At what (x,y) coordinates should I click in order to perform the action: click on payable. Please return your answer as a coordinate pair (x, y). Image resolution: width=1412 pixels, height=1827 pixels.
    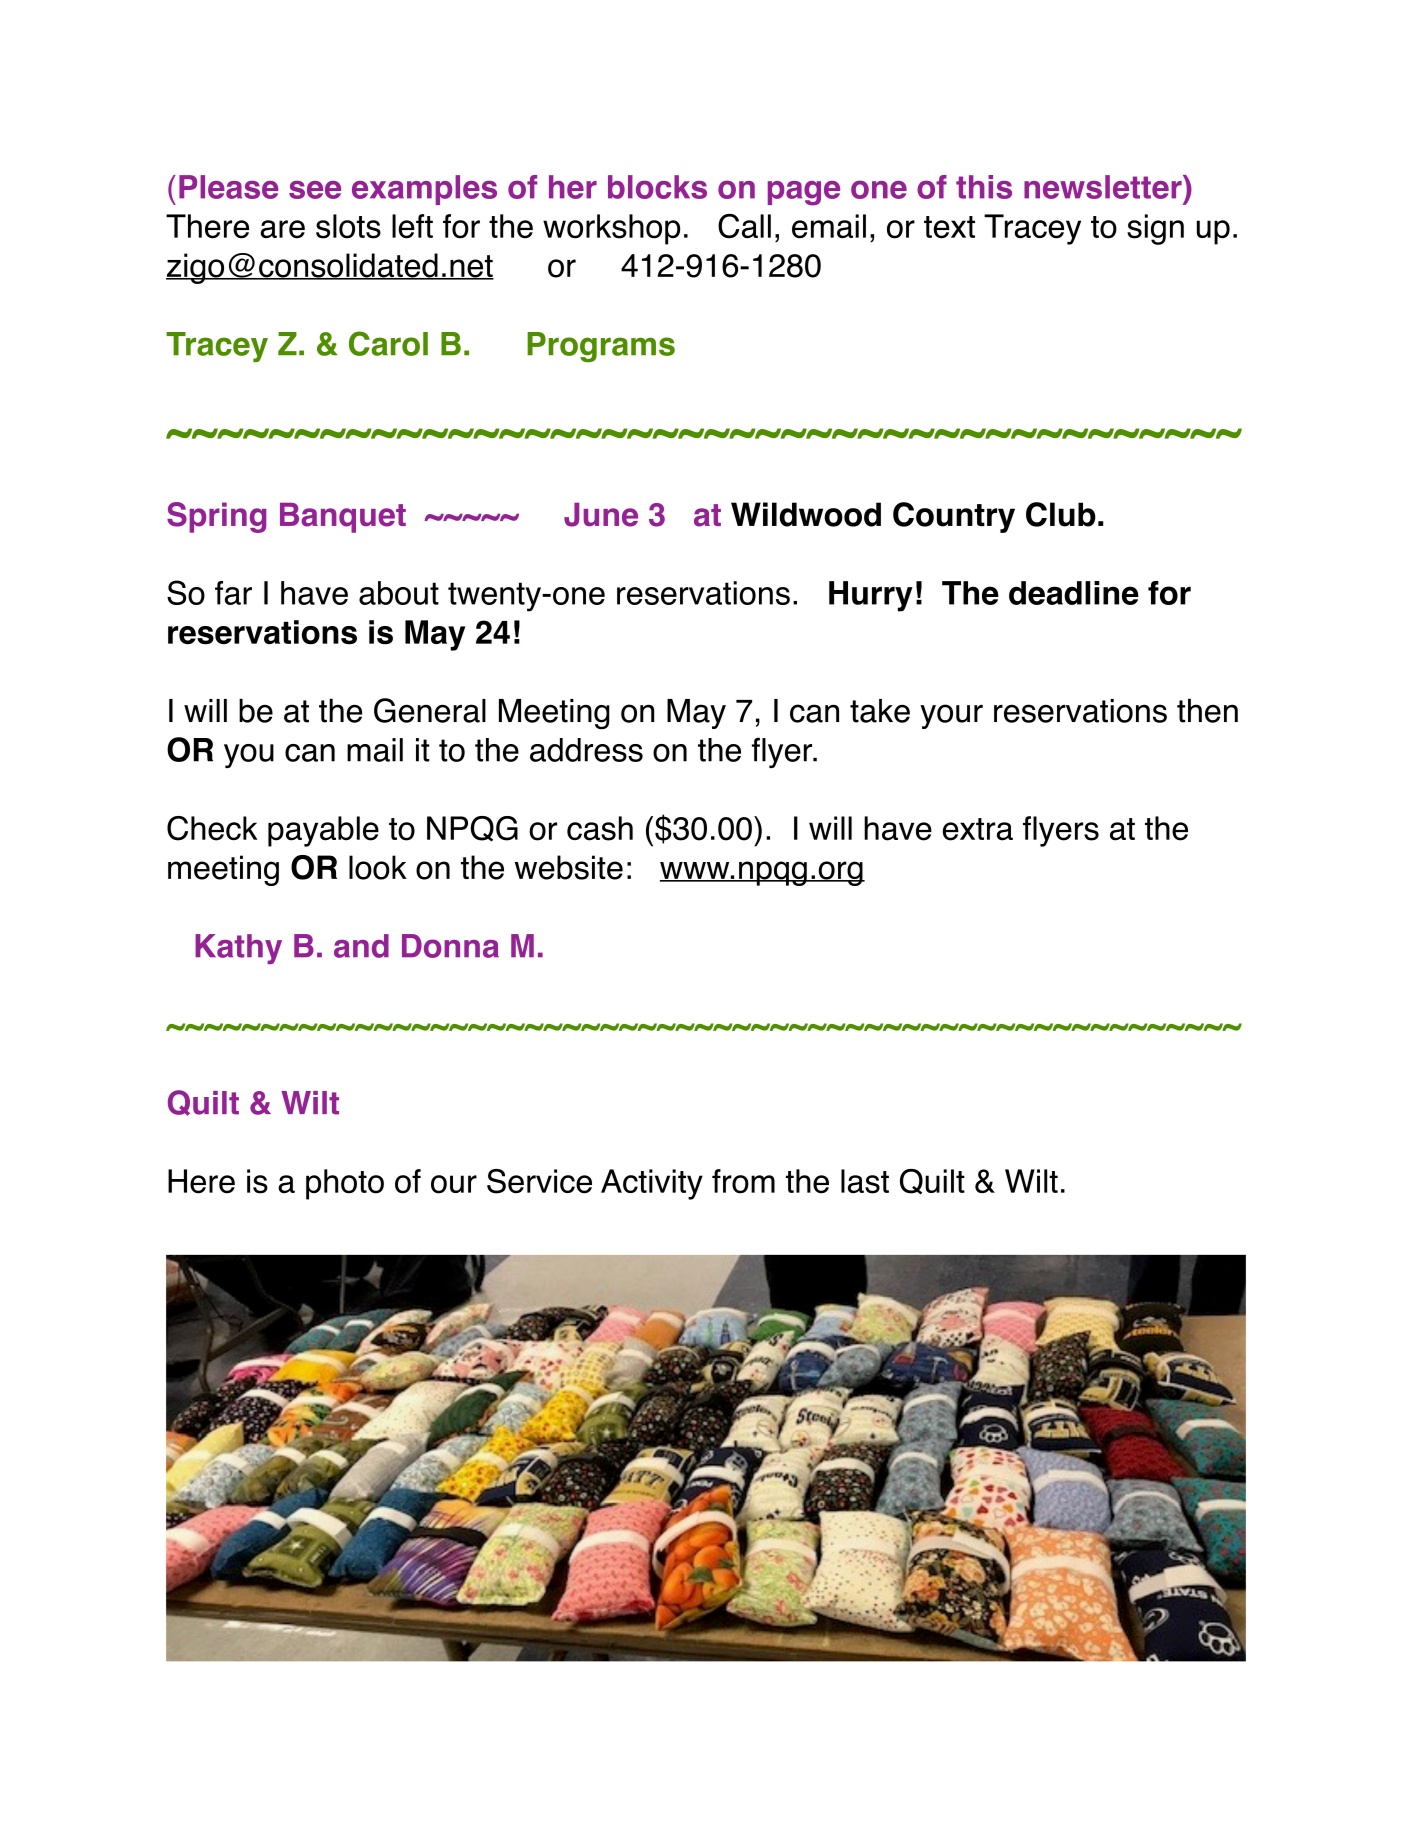
    Looking at the image, I should click on (323, 831).
